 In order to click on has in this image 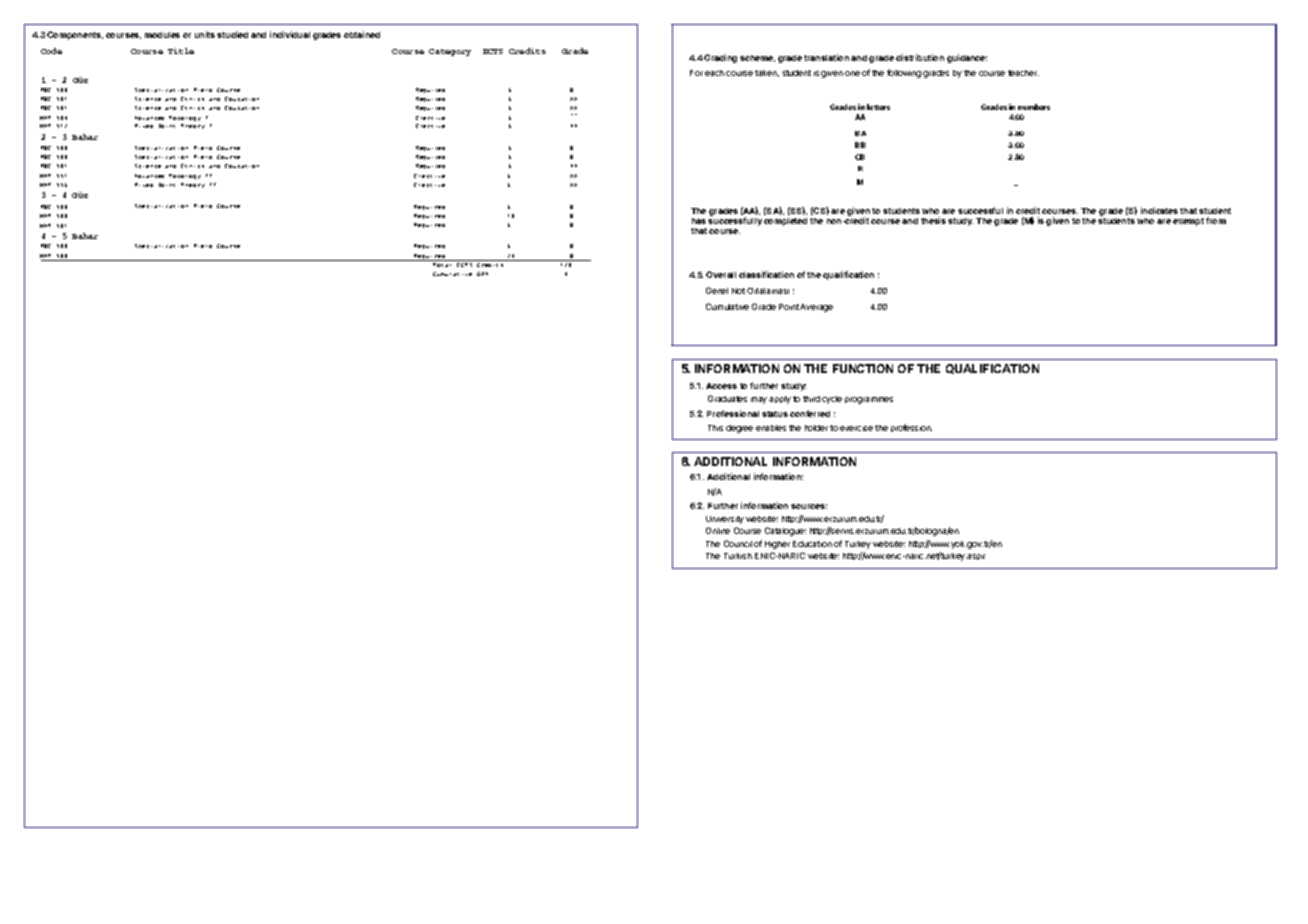, I will do `click(699, 221)`.
